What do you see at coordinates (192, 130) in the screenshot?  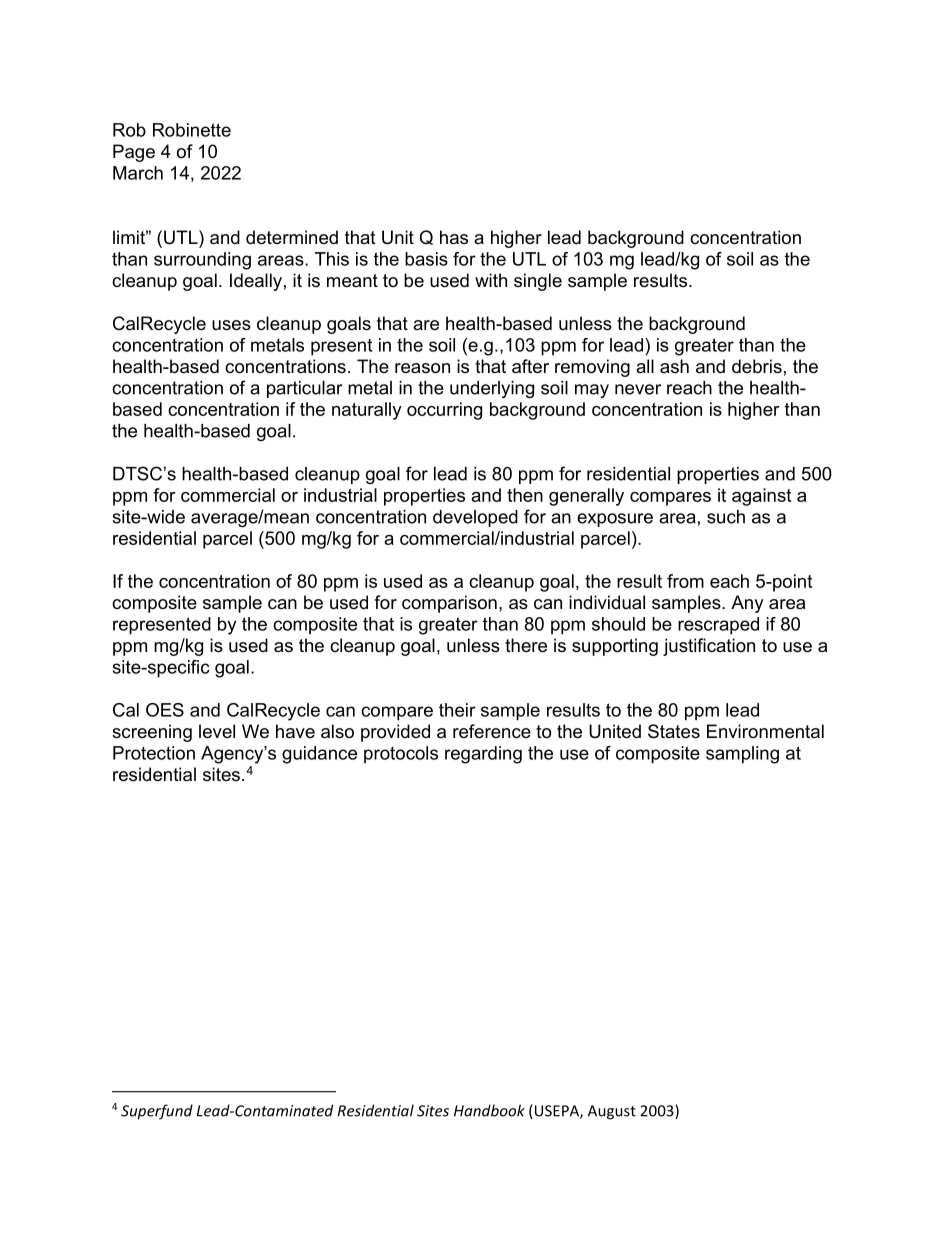 I see `Robinette` at bounding box center [192, 130].
